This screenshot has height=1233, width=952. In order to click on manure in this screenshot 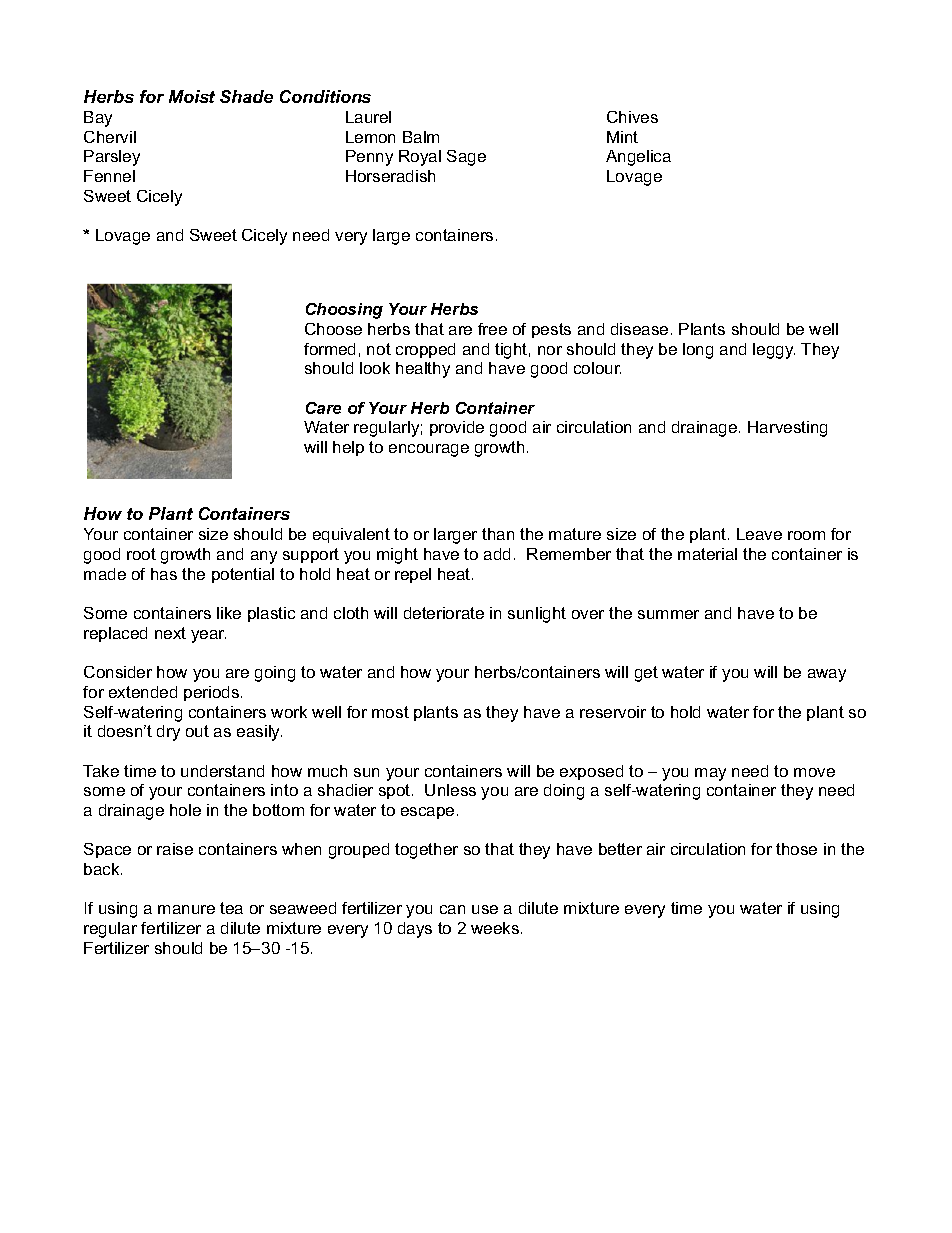, I will do `click(186, 909)`.
